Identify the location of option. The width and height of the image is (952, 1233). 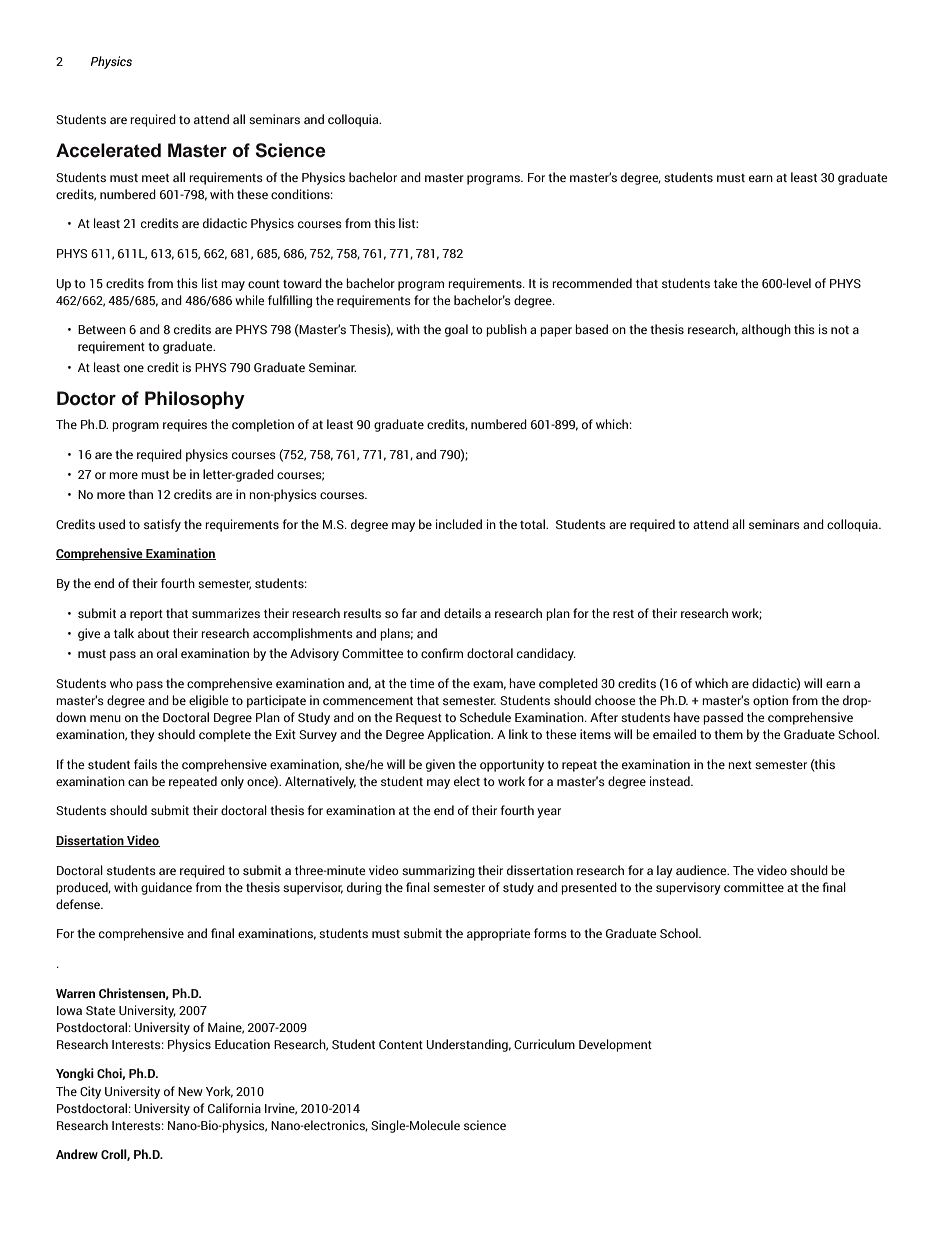
(770, 701).
